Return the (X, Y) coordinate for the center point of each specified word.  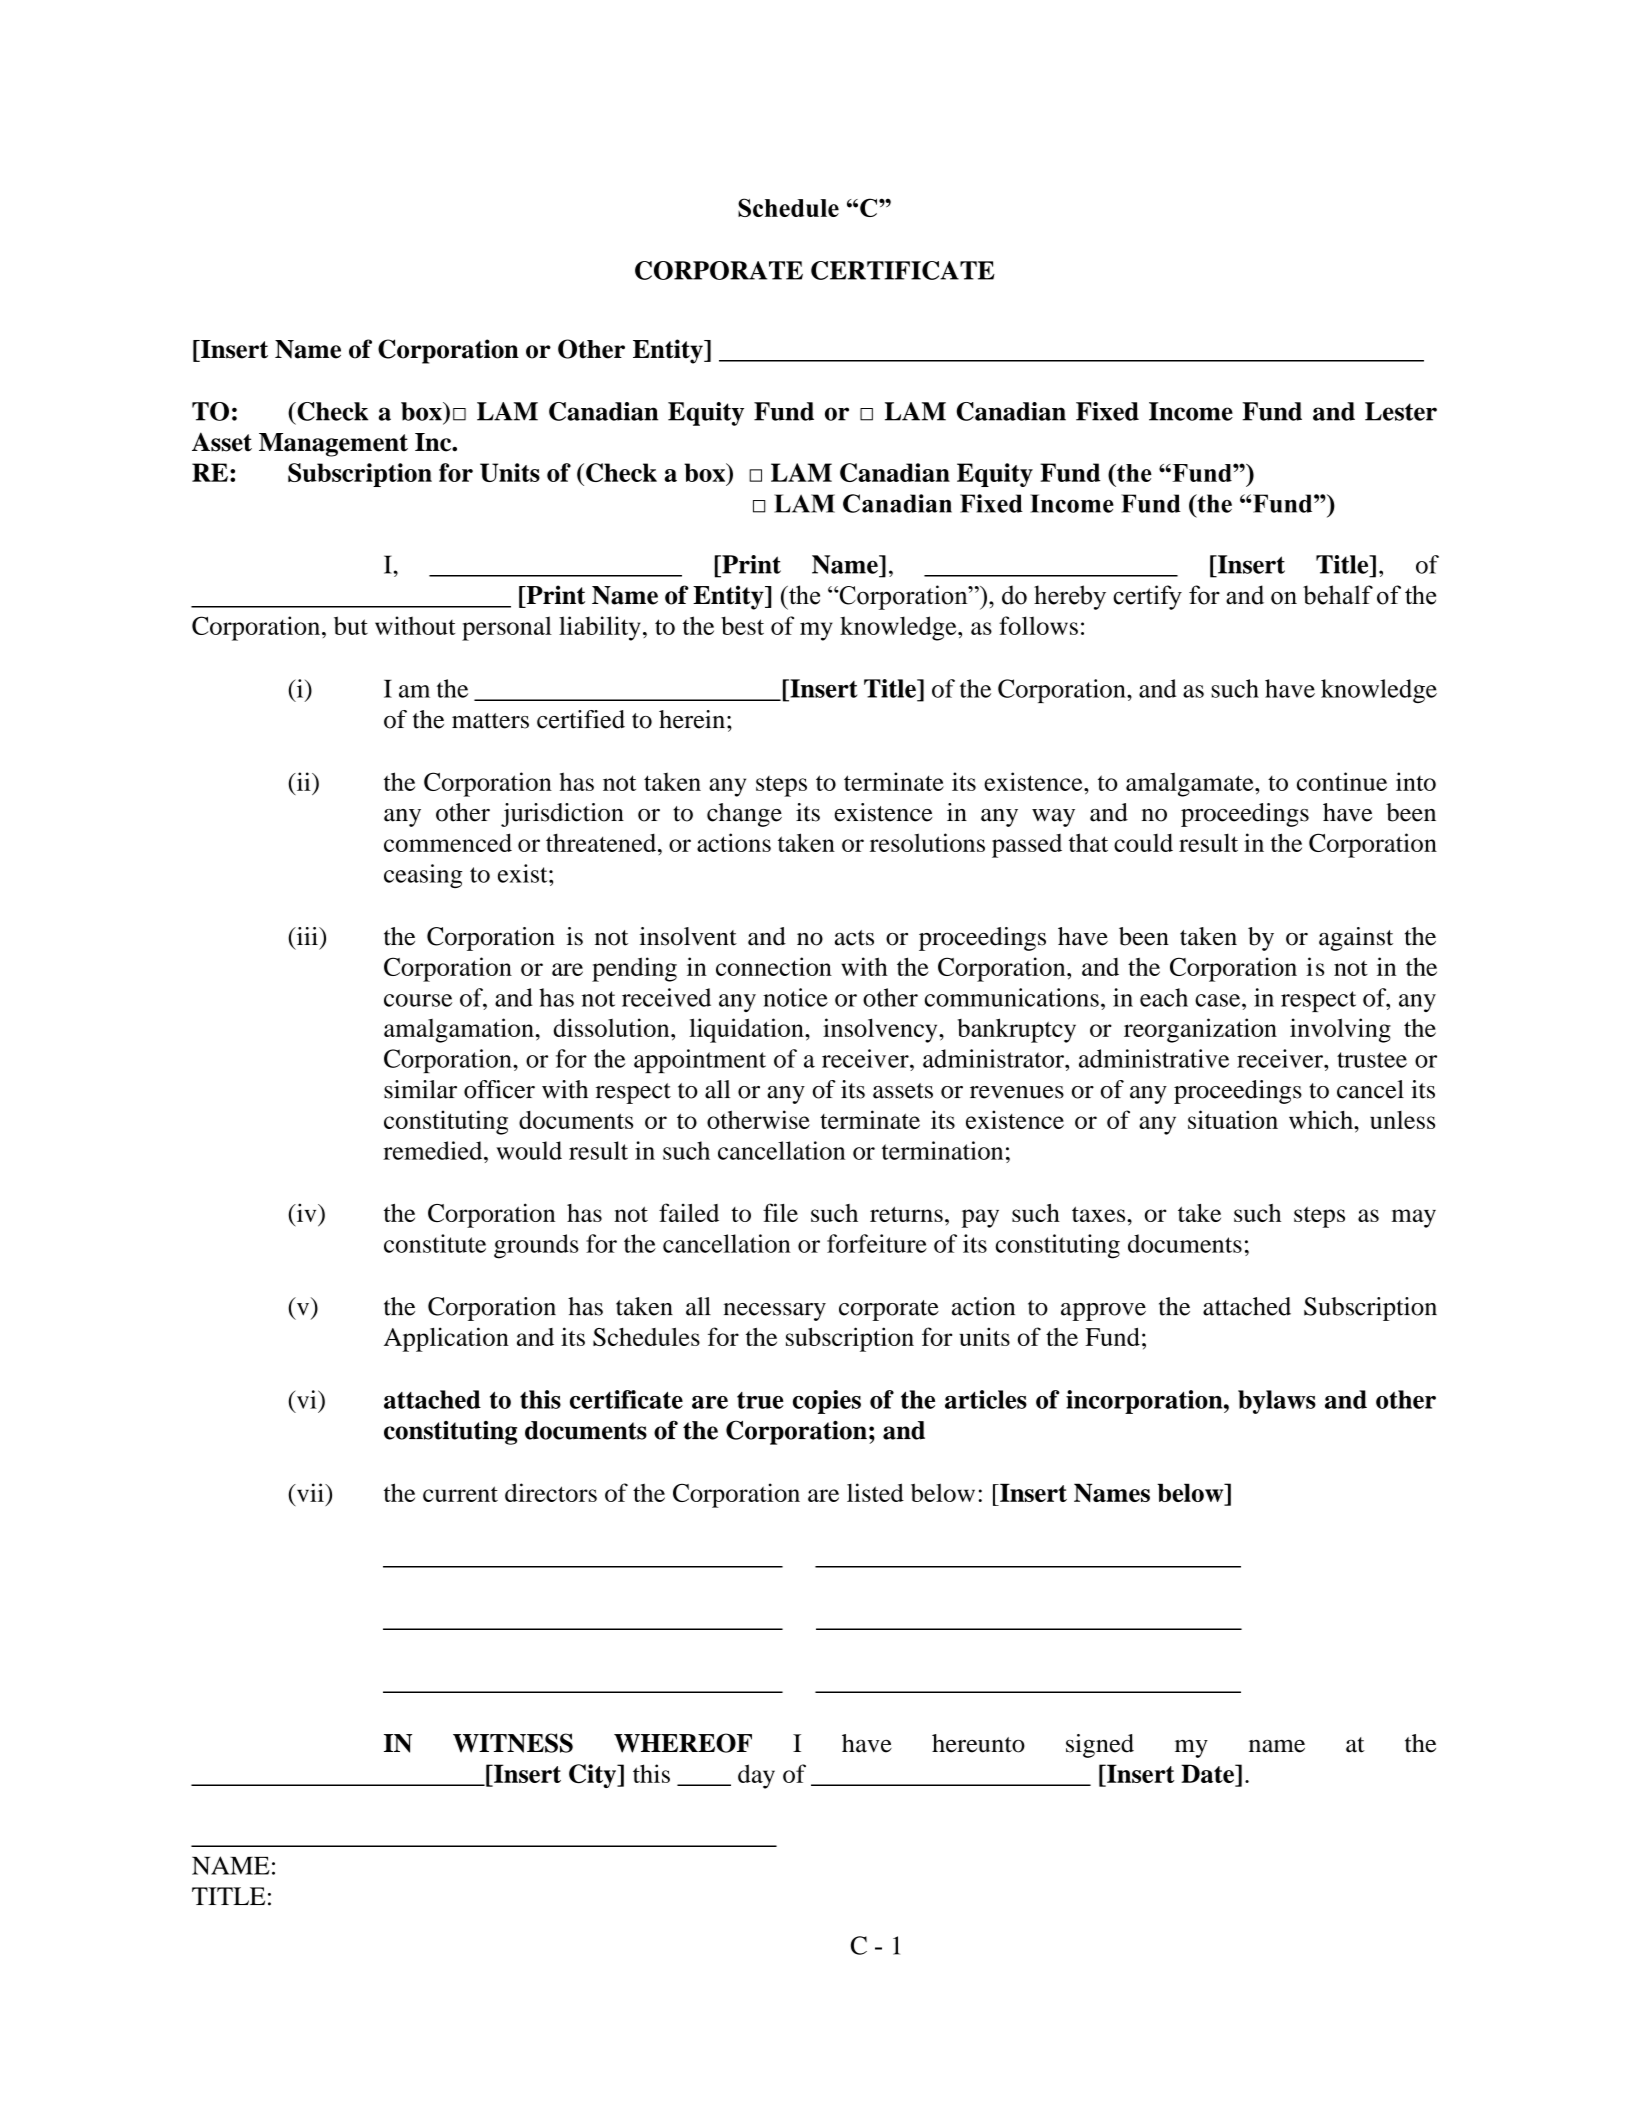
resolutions (927, 842)
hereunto (978, 1743)
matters (490, 721)
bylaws (1277, 1402)
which (1322, 1119)
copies (827, 1402)
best (742, 625)
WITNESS (513, 1743)
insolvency (881, 1030)
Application (446, 1339)
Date (1209, 1775)
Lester (1401, 411)
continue (1342, 781)
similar (420, 1089)
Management (333, 445)
